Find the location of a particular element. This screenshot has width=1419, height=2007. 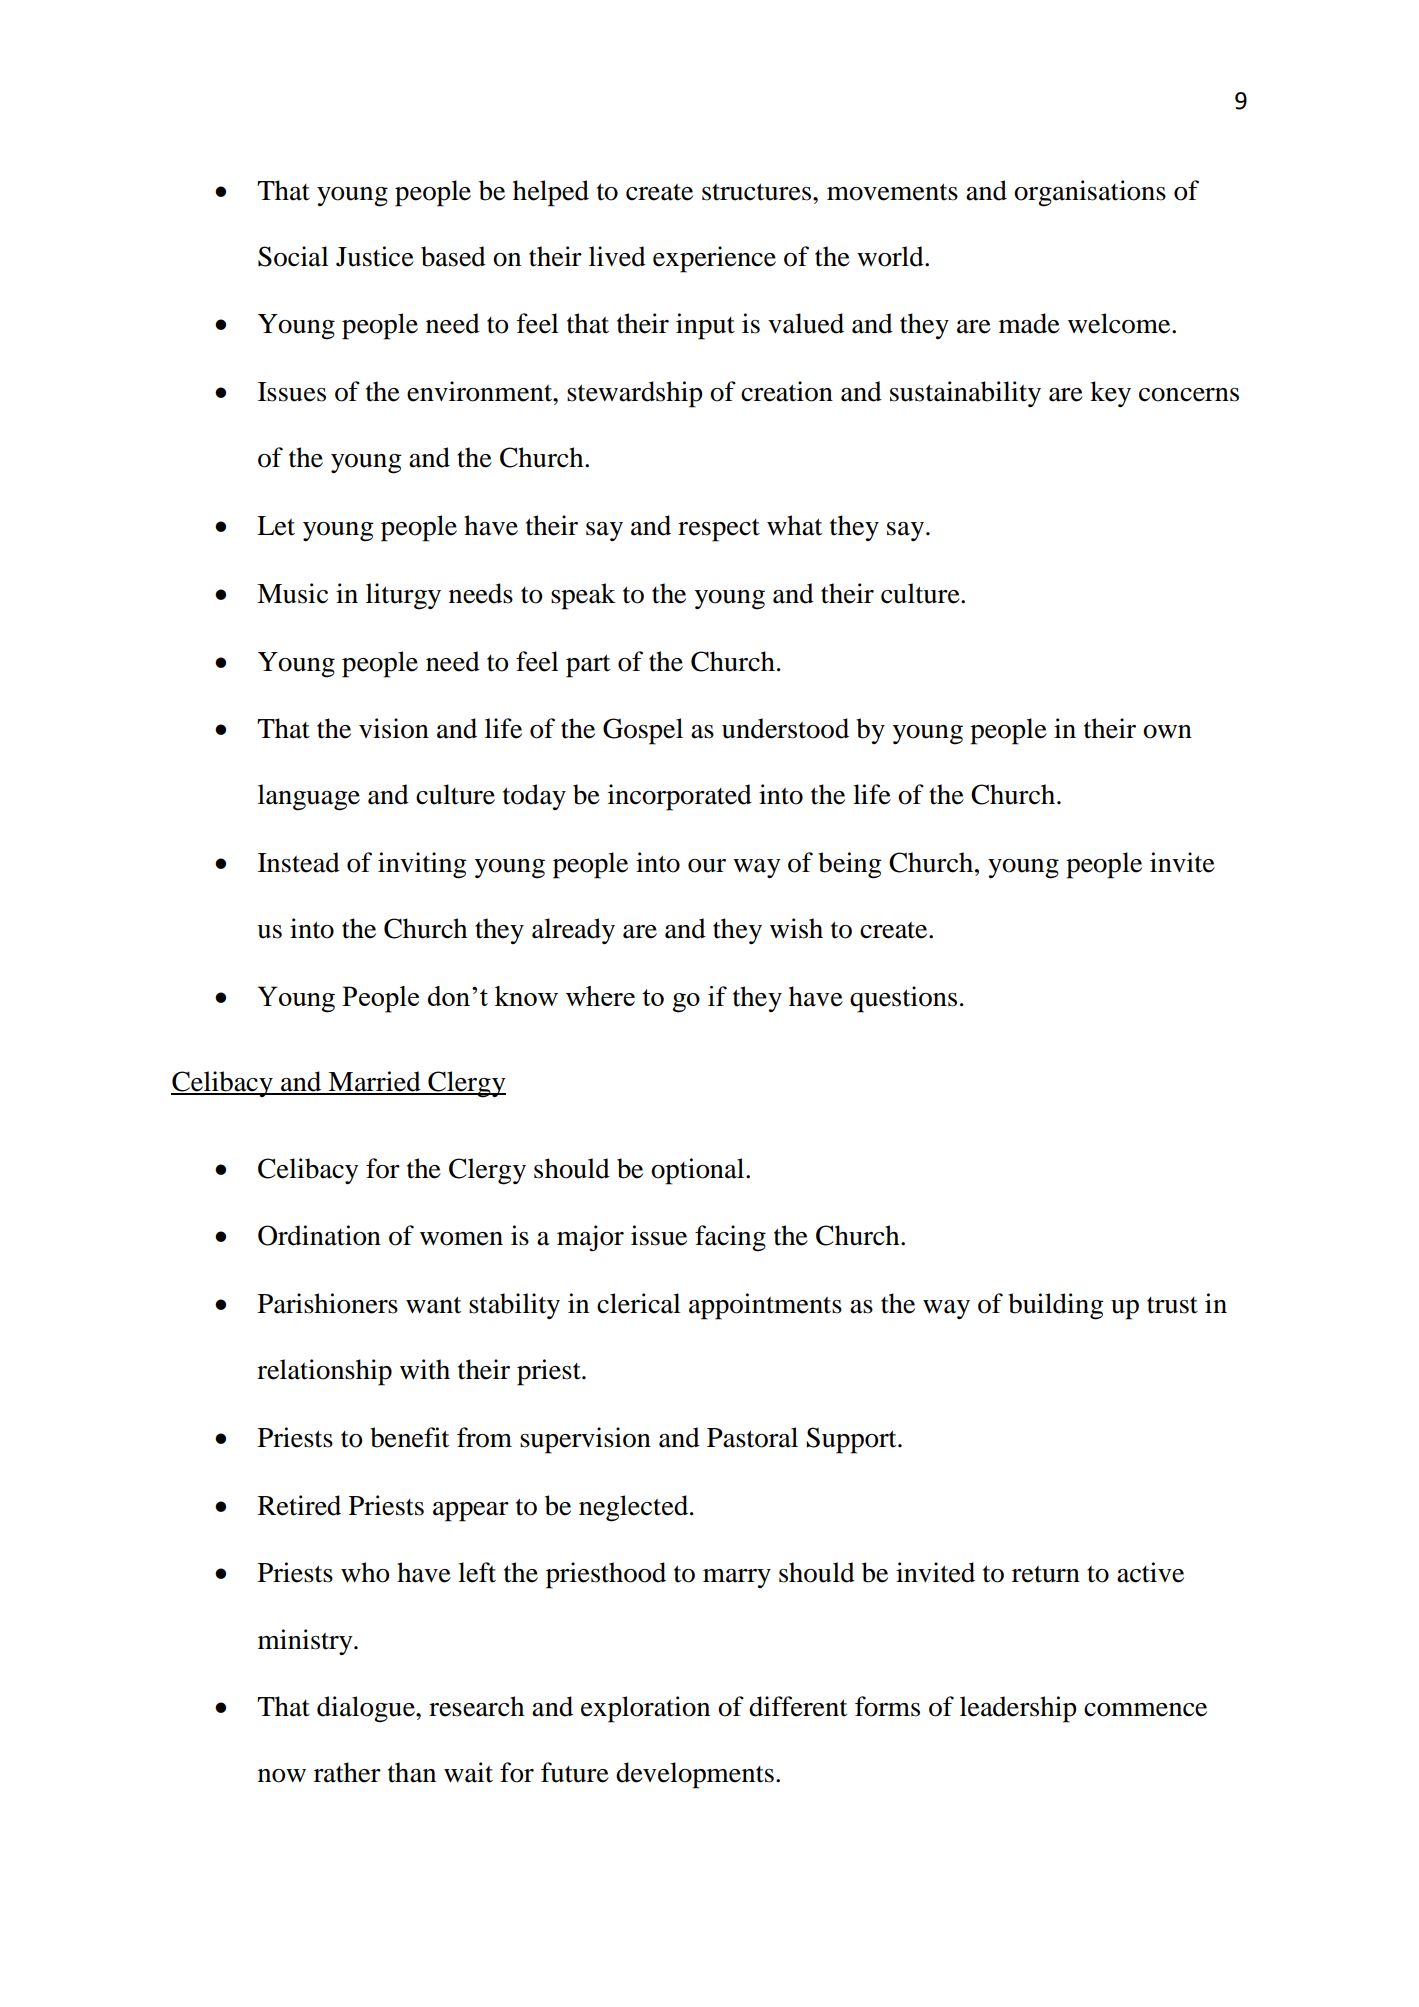

organisations is located at coordinates (1090, 193).
